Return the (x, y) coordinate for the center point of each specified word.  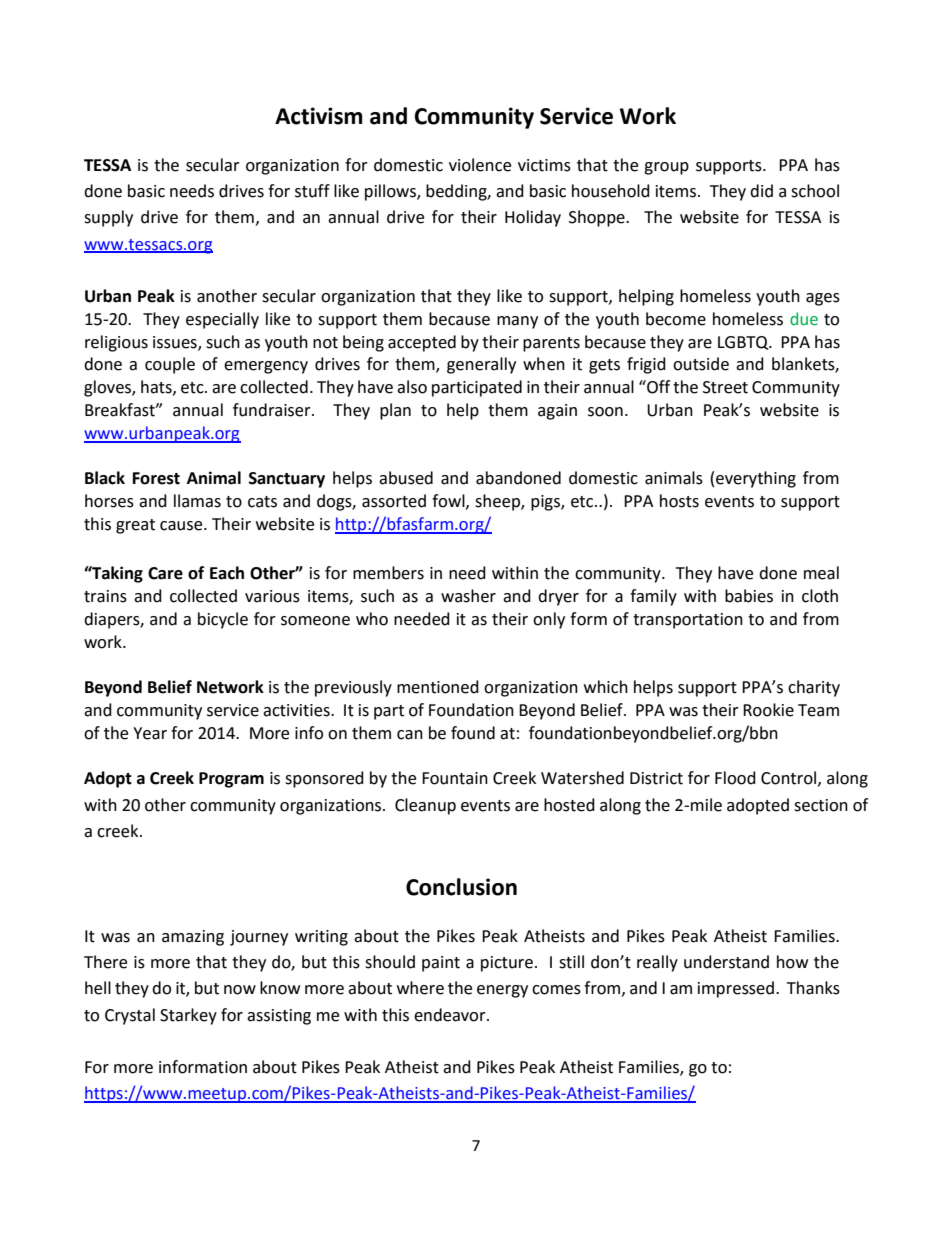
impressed (736, 989)
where (420, 988)
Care (165, 573)
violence (480, 165)
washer (468, 596)
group (666, 168)
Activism (319, 116)
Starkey (188, 1016)
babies (749, 596)
